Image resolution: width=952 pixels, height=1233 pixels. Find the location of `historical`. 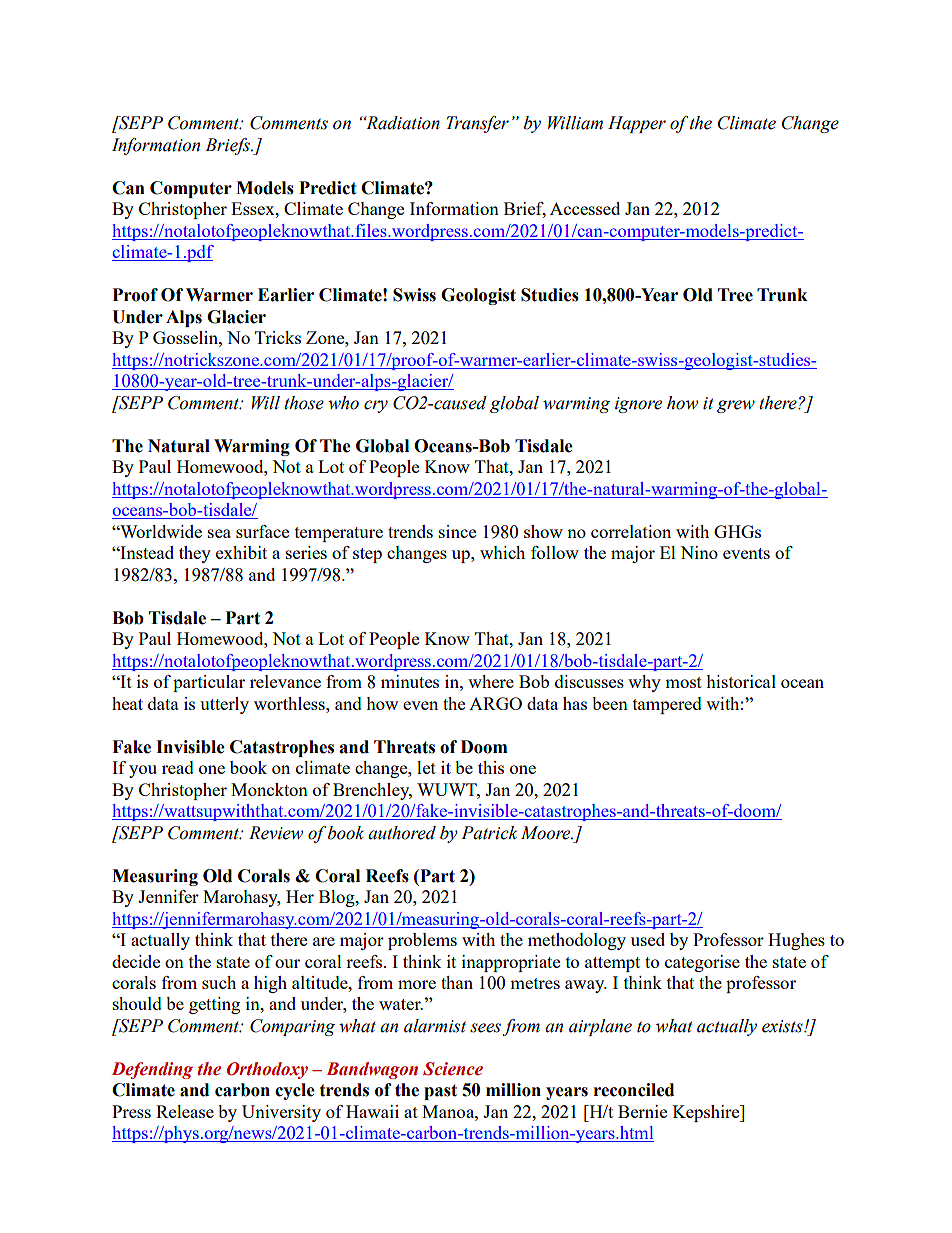

historical is located at coordinates (741, 681).
